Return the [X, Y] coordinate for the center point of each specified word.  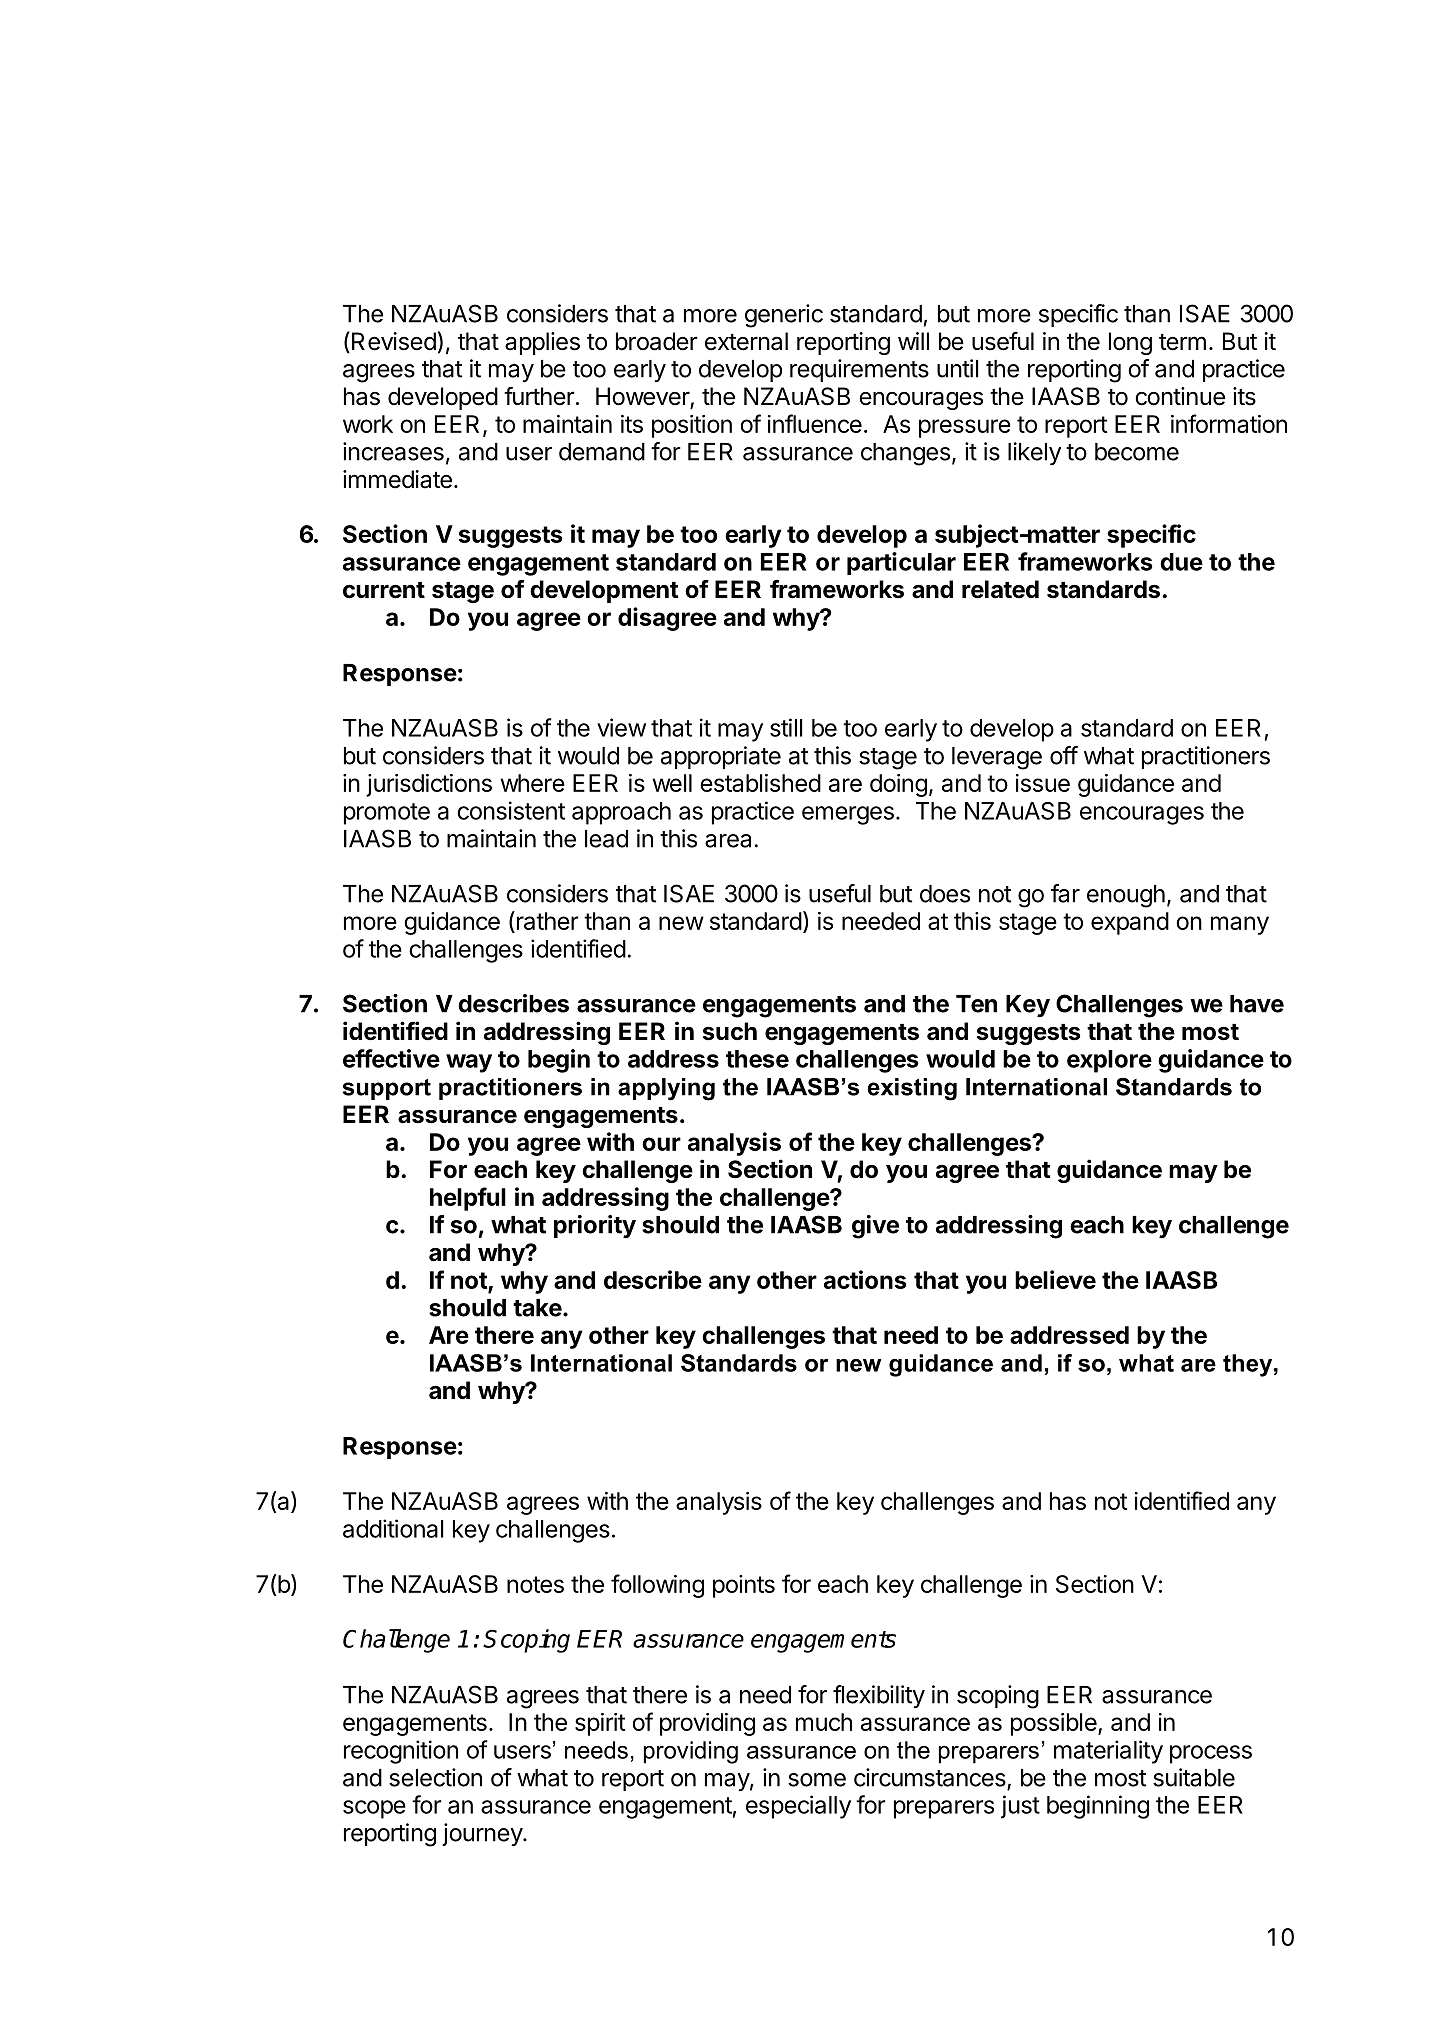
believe [1055, 1279]
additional [393, 1528]
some [817, 1780]
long [1130, 343]
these [757, 1059]
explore [1109, 1061]
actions [865, 1279]
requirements [859, 370]
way [469, 1063]
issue [1043, 783]
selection [435, 1777]
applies [542, 343]
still [786, 727]
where [533, 783]
